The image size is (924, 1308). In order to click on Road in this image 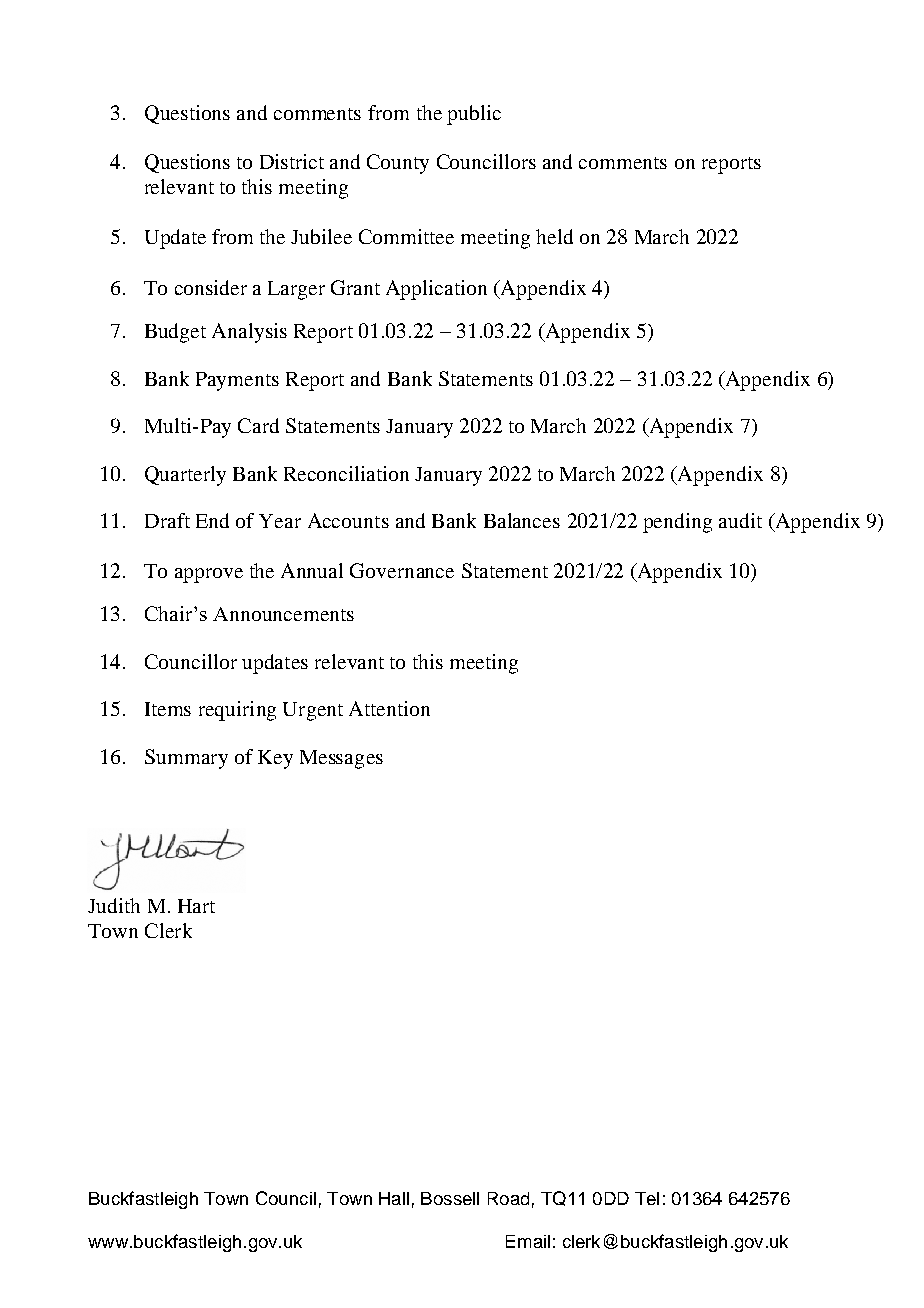, I will do `click(508, 1198)`.
